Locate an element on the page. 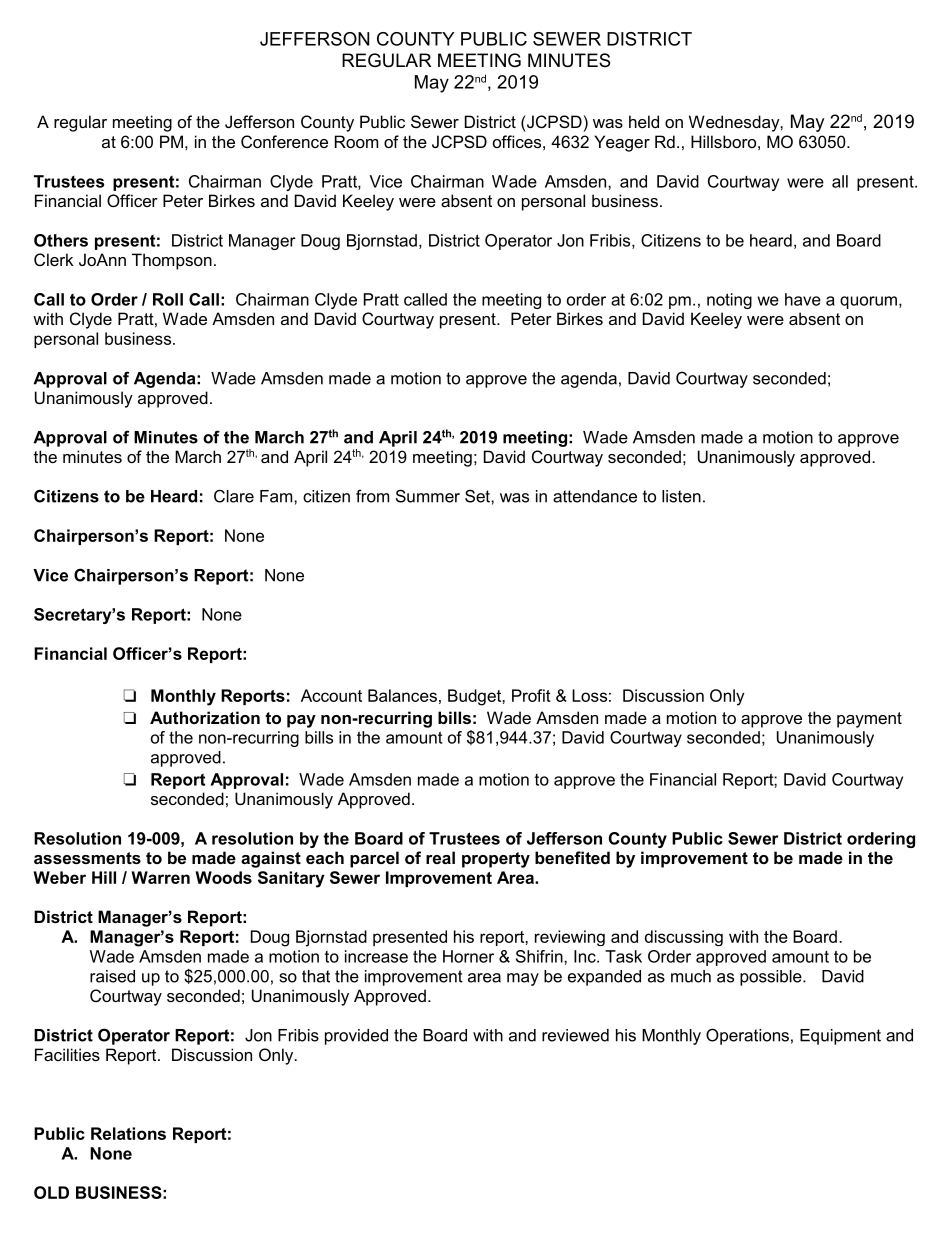 The image size is (952, 1233). Clare is located at coordinates (234, 496).
